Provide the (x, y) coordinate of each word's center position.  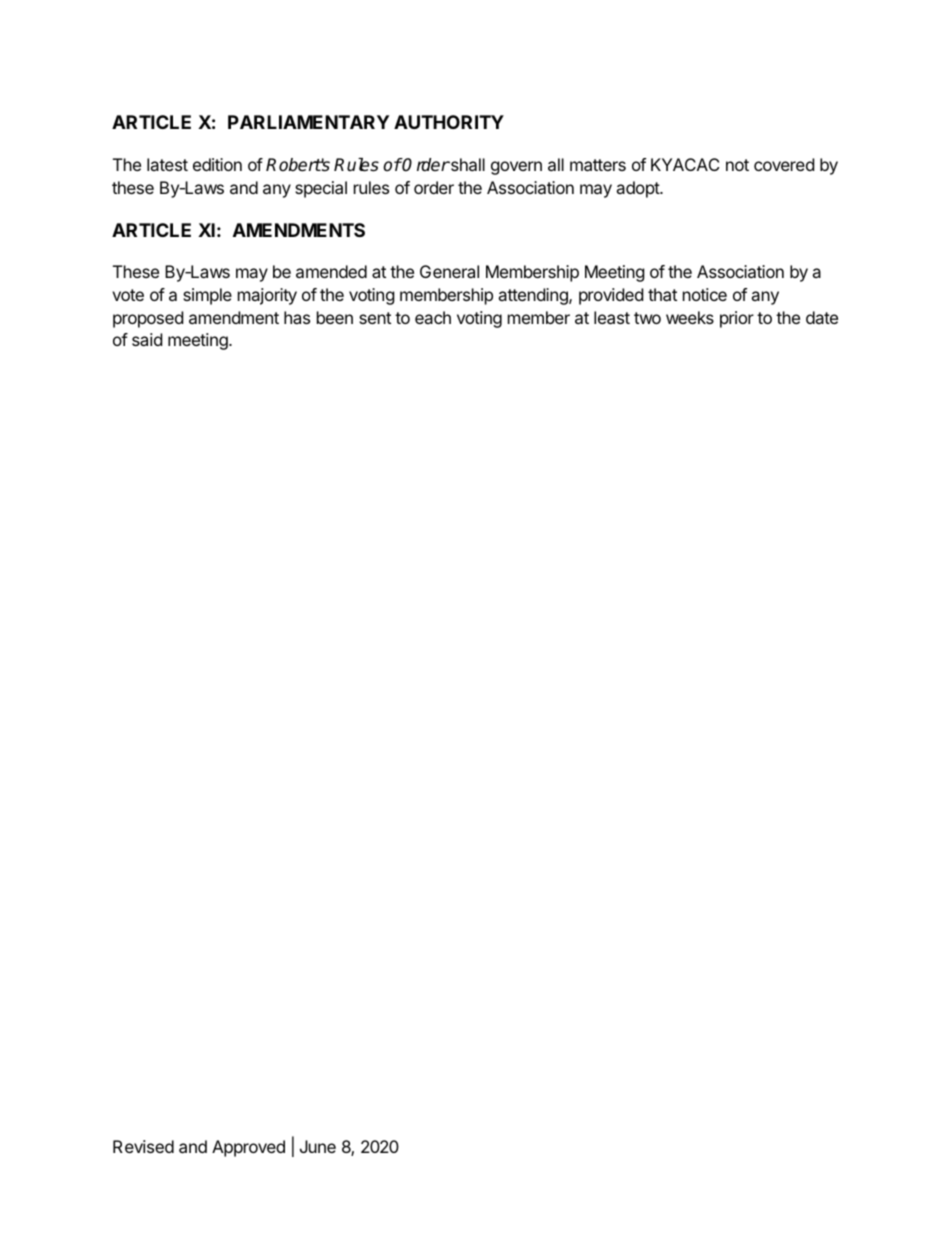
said (147, 339)
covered (784, 164)
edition (217, 164)
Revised (143, 1146)
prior (737, 319)
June (318, 1146)
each (433, 317)
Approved (248, 1148)
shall (466, 164)
